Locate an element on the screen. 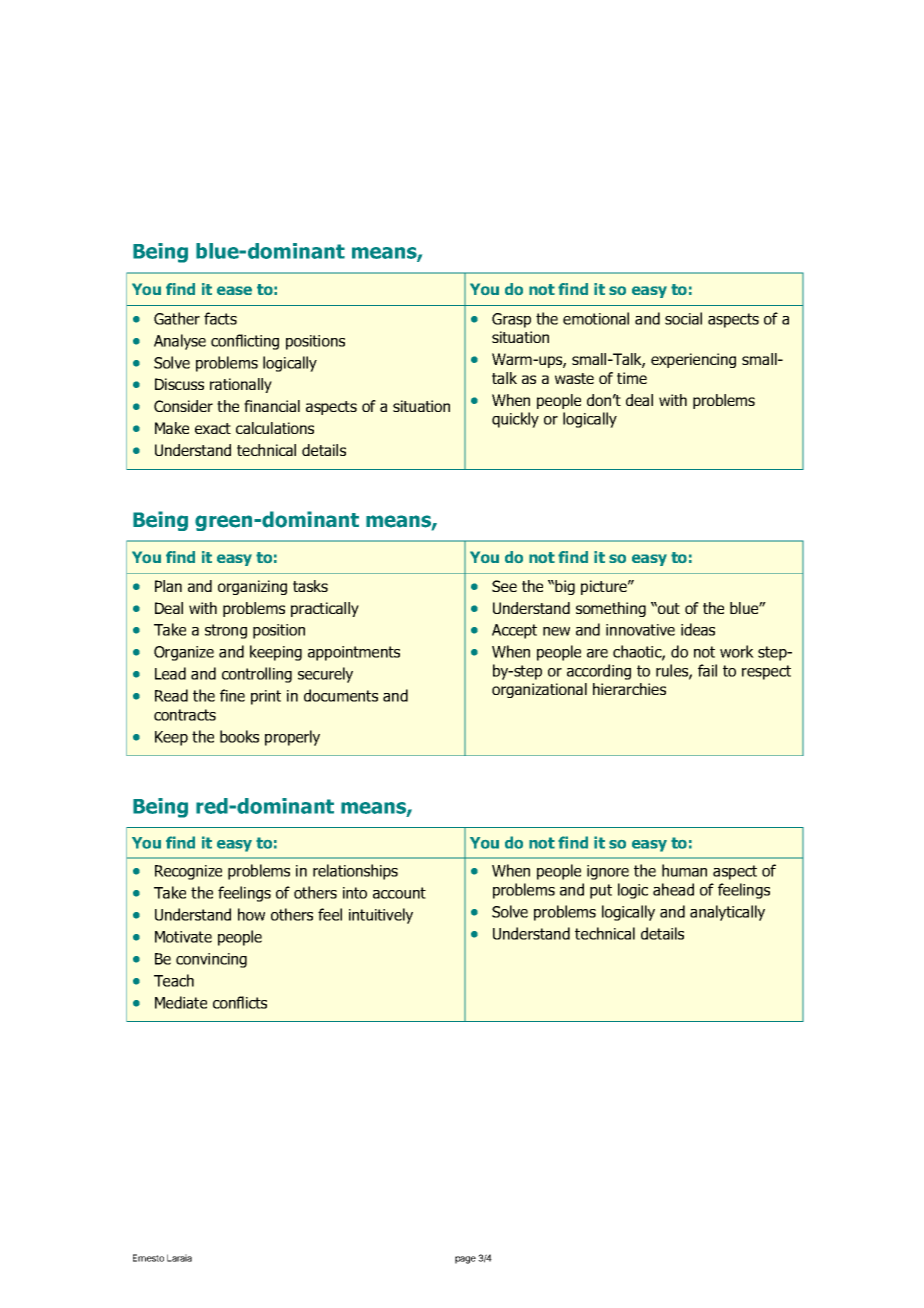 Image resolution: width=924 pixels, height=1308 pixels. intuitively is located at coordinates (381, 916).
